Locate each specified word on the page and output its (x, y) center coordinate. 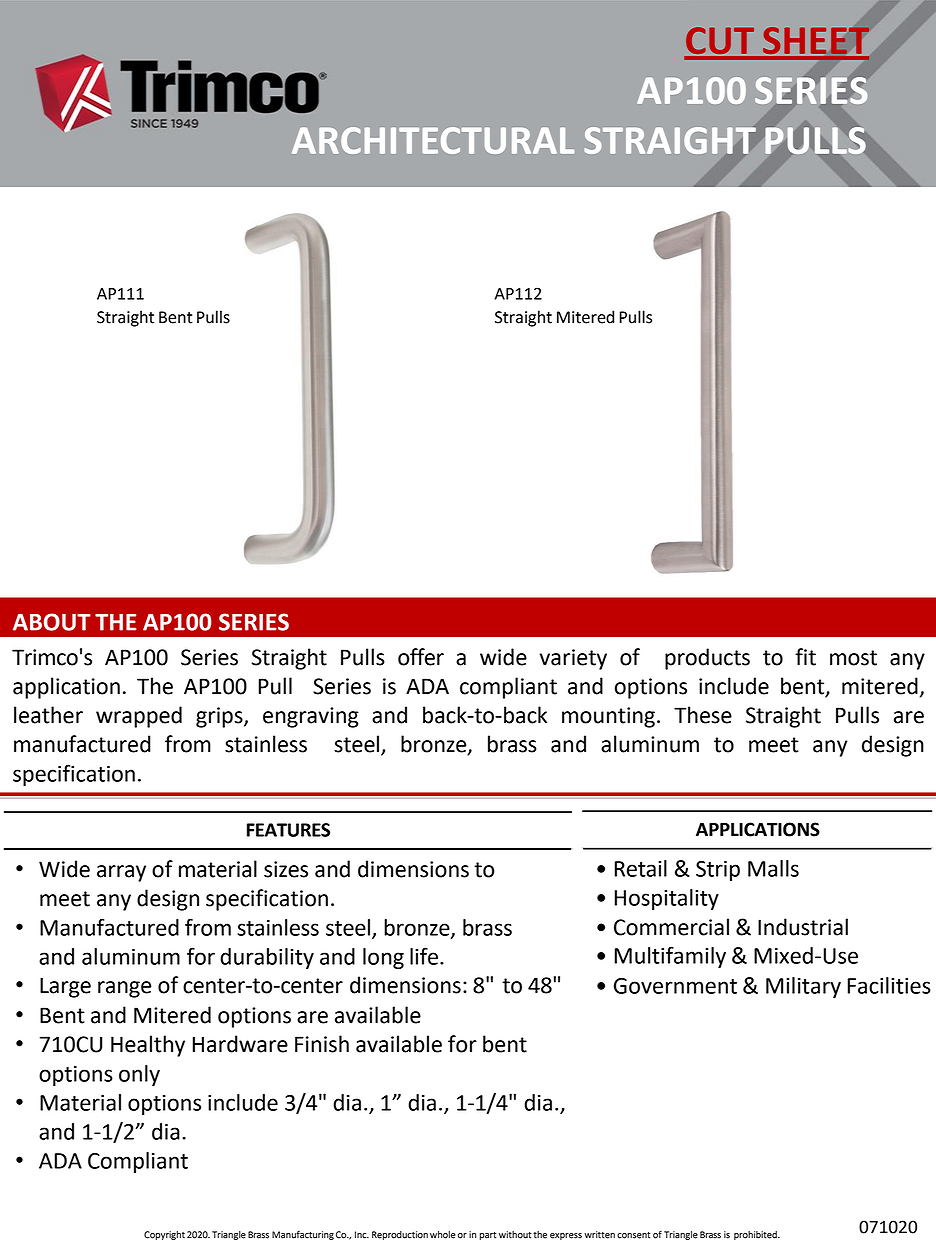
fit (805, 657)
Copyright (164, 1235)
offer (421, 657)
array (121, 873)
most (853, 658)
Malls (773, 868)
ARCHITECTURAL (433, 140)
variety (573, 659)
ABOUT (52, 622)
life (424, 956)
